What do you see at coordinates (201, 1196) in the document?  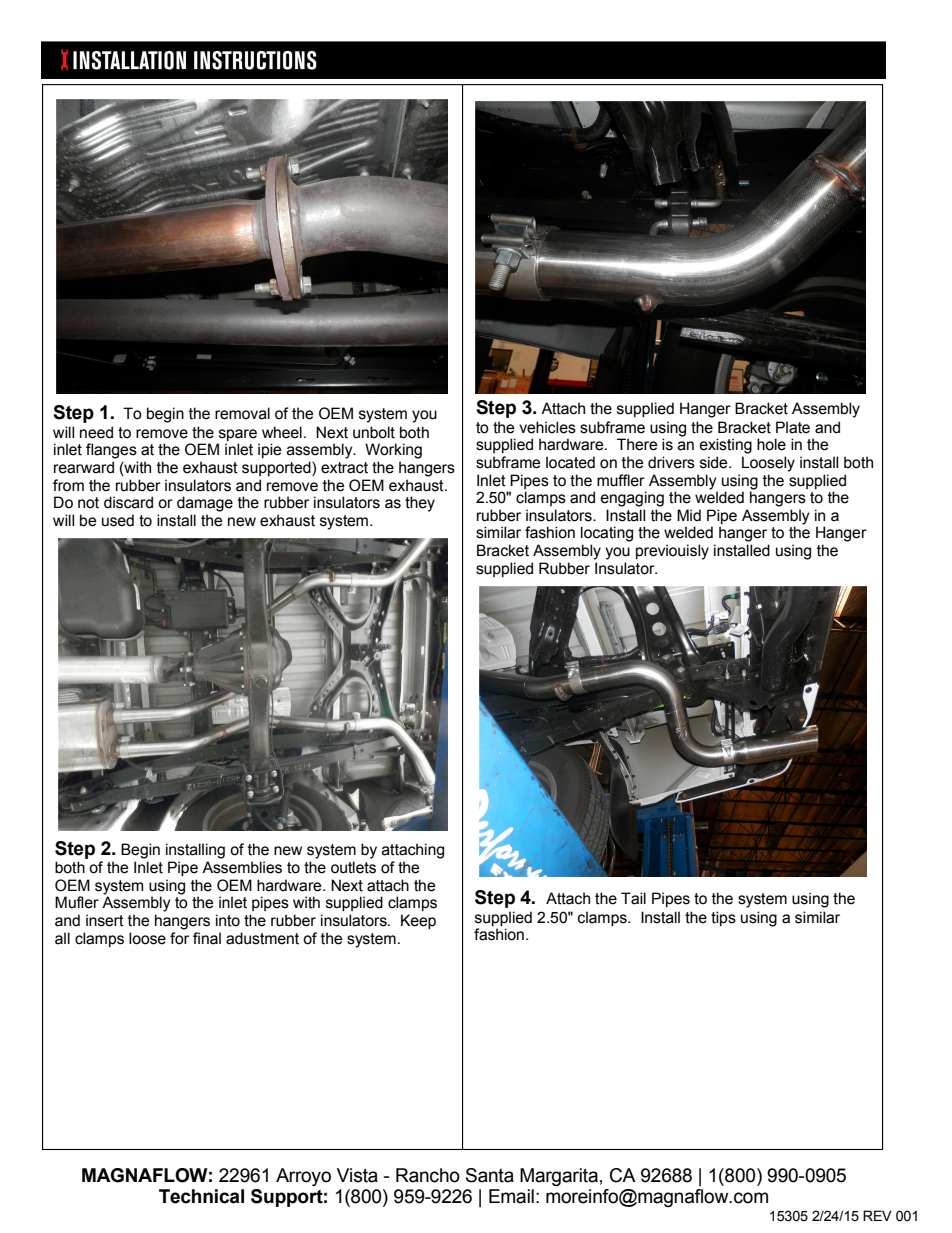 I see `Technical` at bounding box center [201, 1196].
